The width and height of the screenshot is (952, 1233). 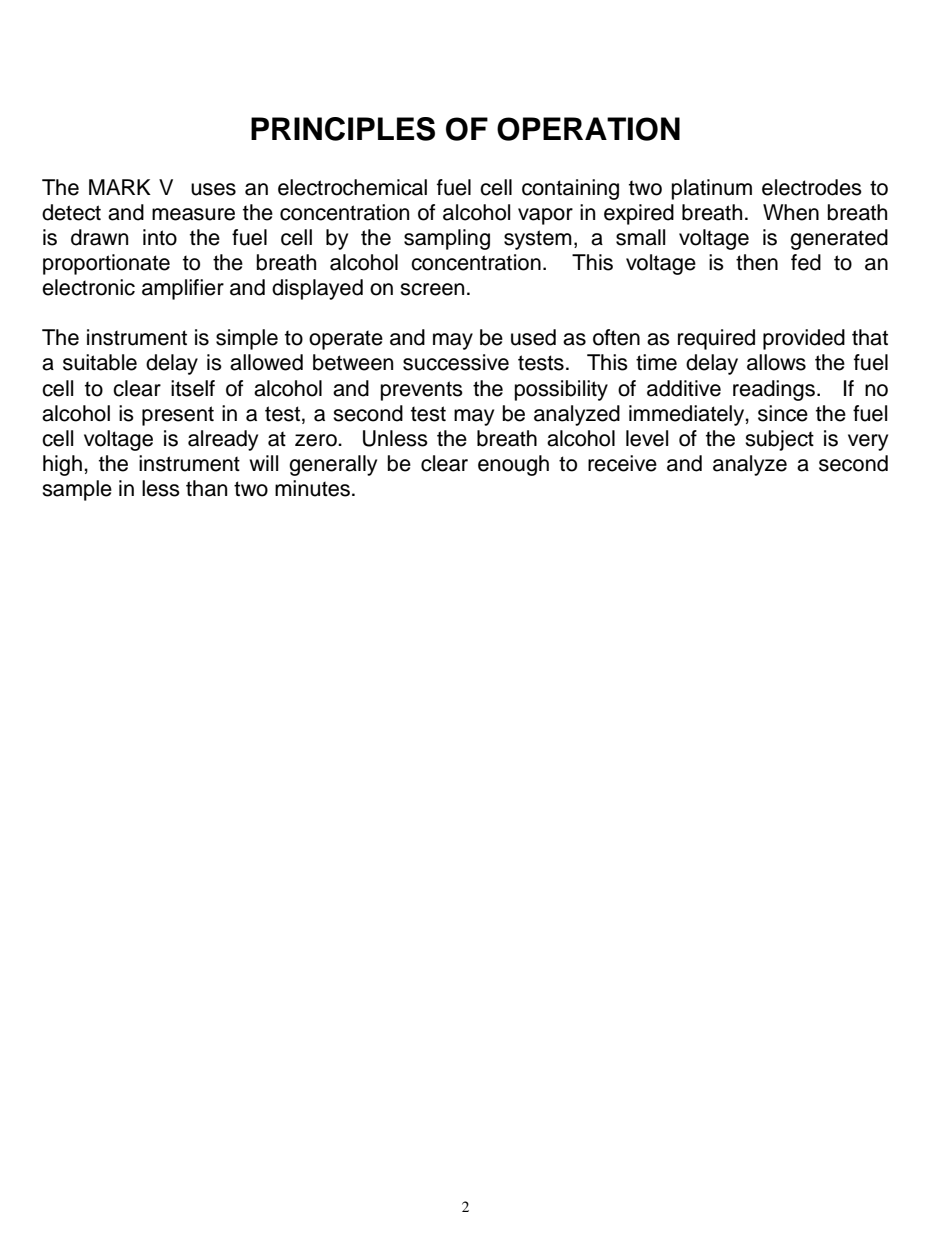 I want to click on into, so click(x=160, y=237).
